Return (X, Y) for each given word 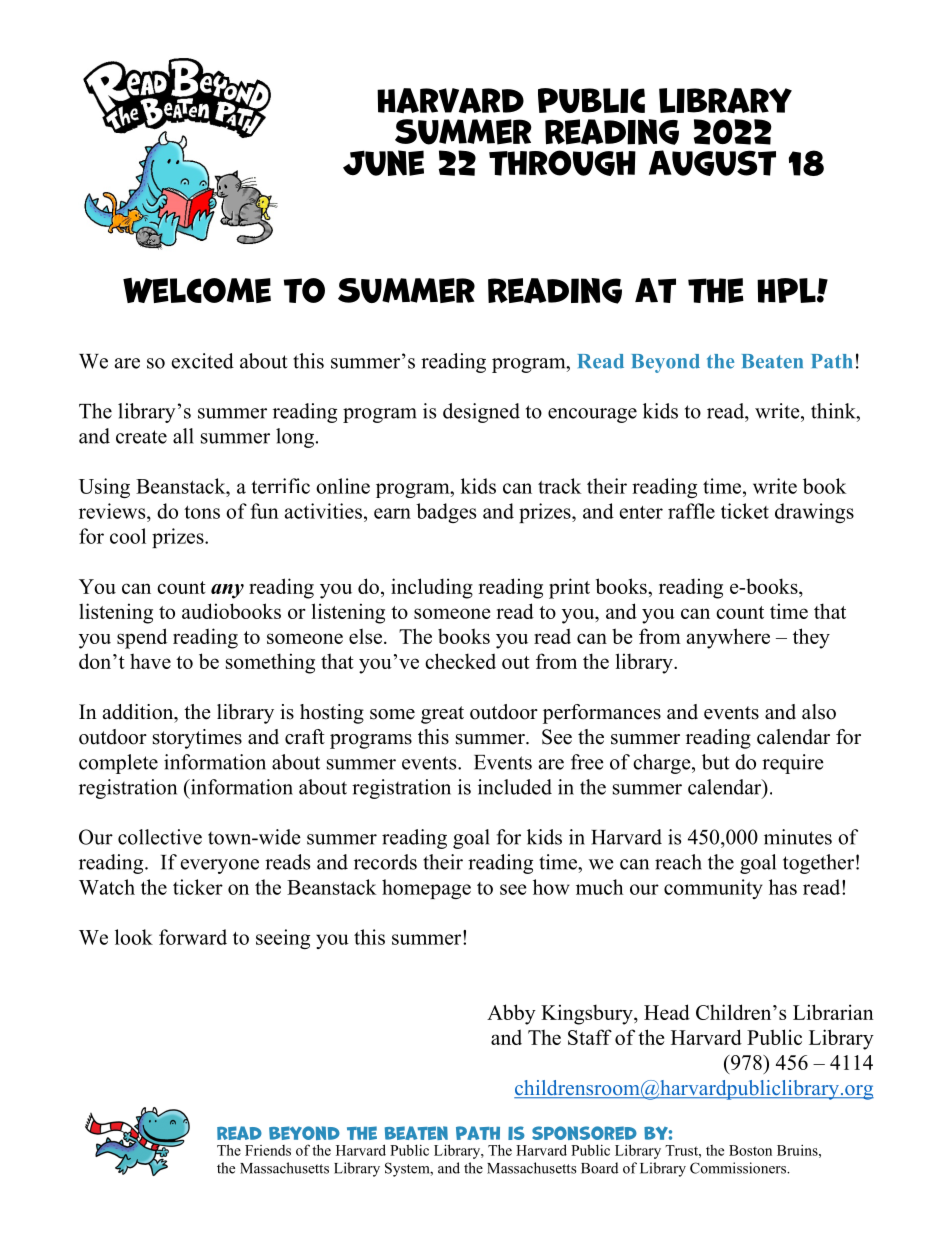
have (150, 661)
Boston (750, 1150)
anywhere (728, 638)
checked (460, 661)
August (712, 163)
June (383, 163)
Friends (268, 1150)
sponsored (584, 1133)
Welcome (197, 290)
